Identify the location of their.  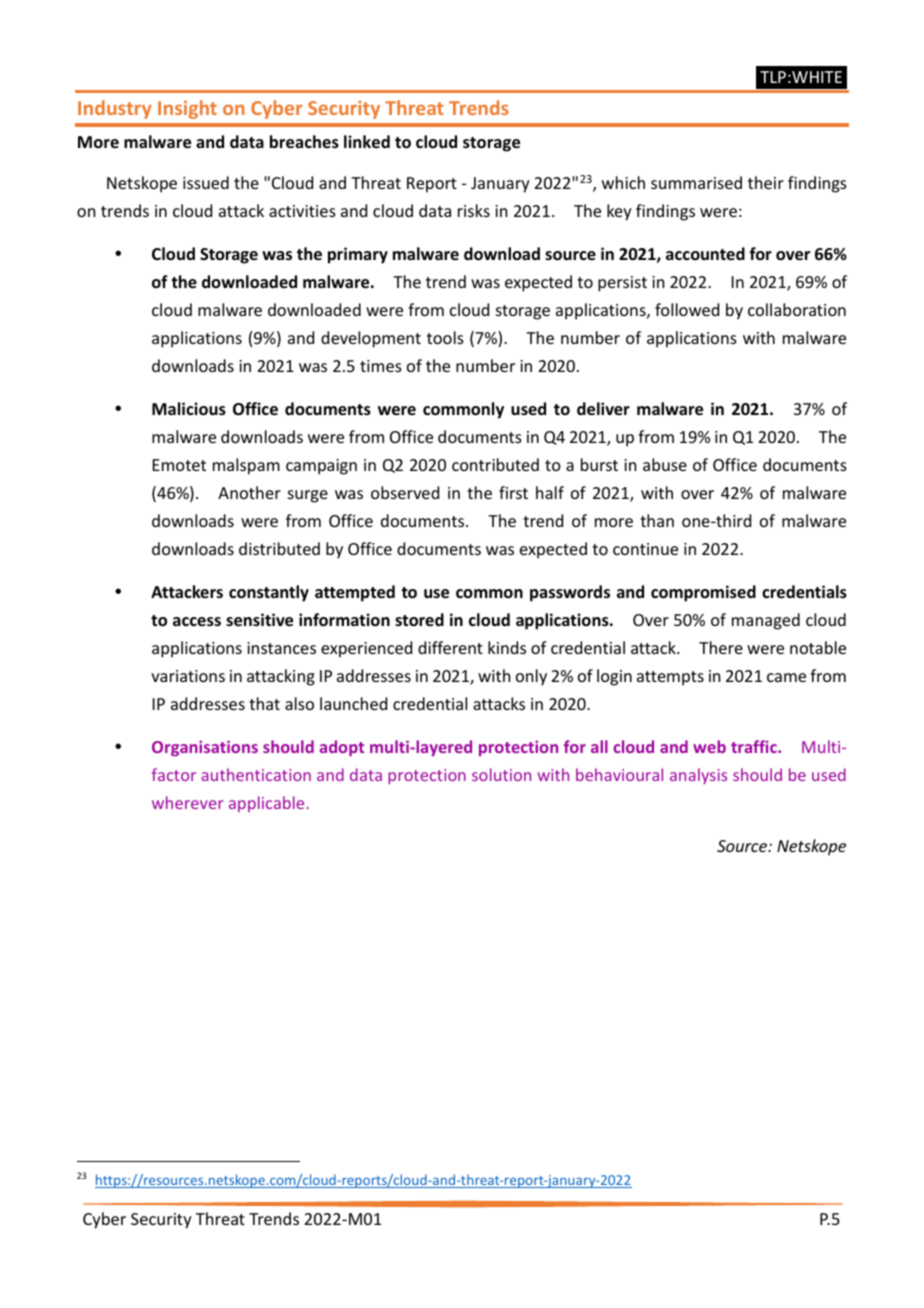
(766, 182).
